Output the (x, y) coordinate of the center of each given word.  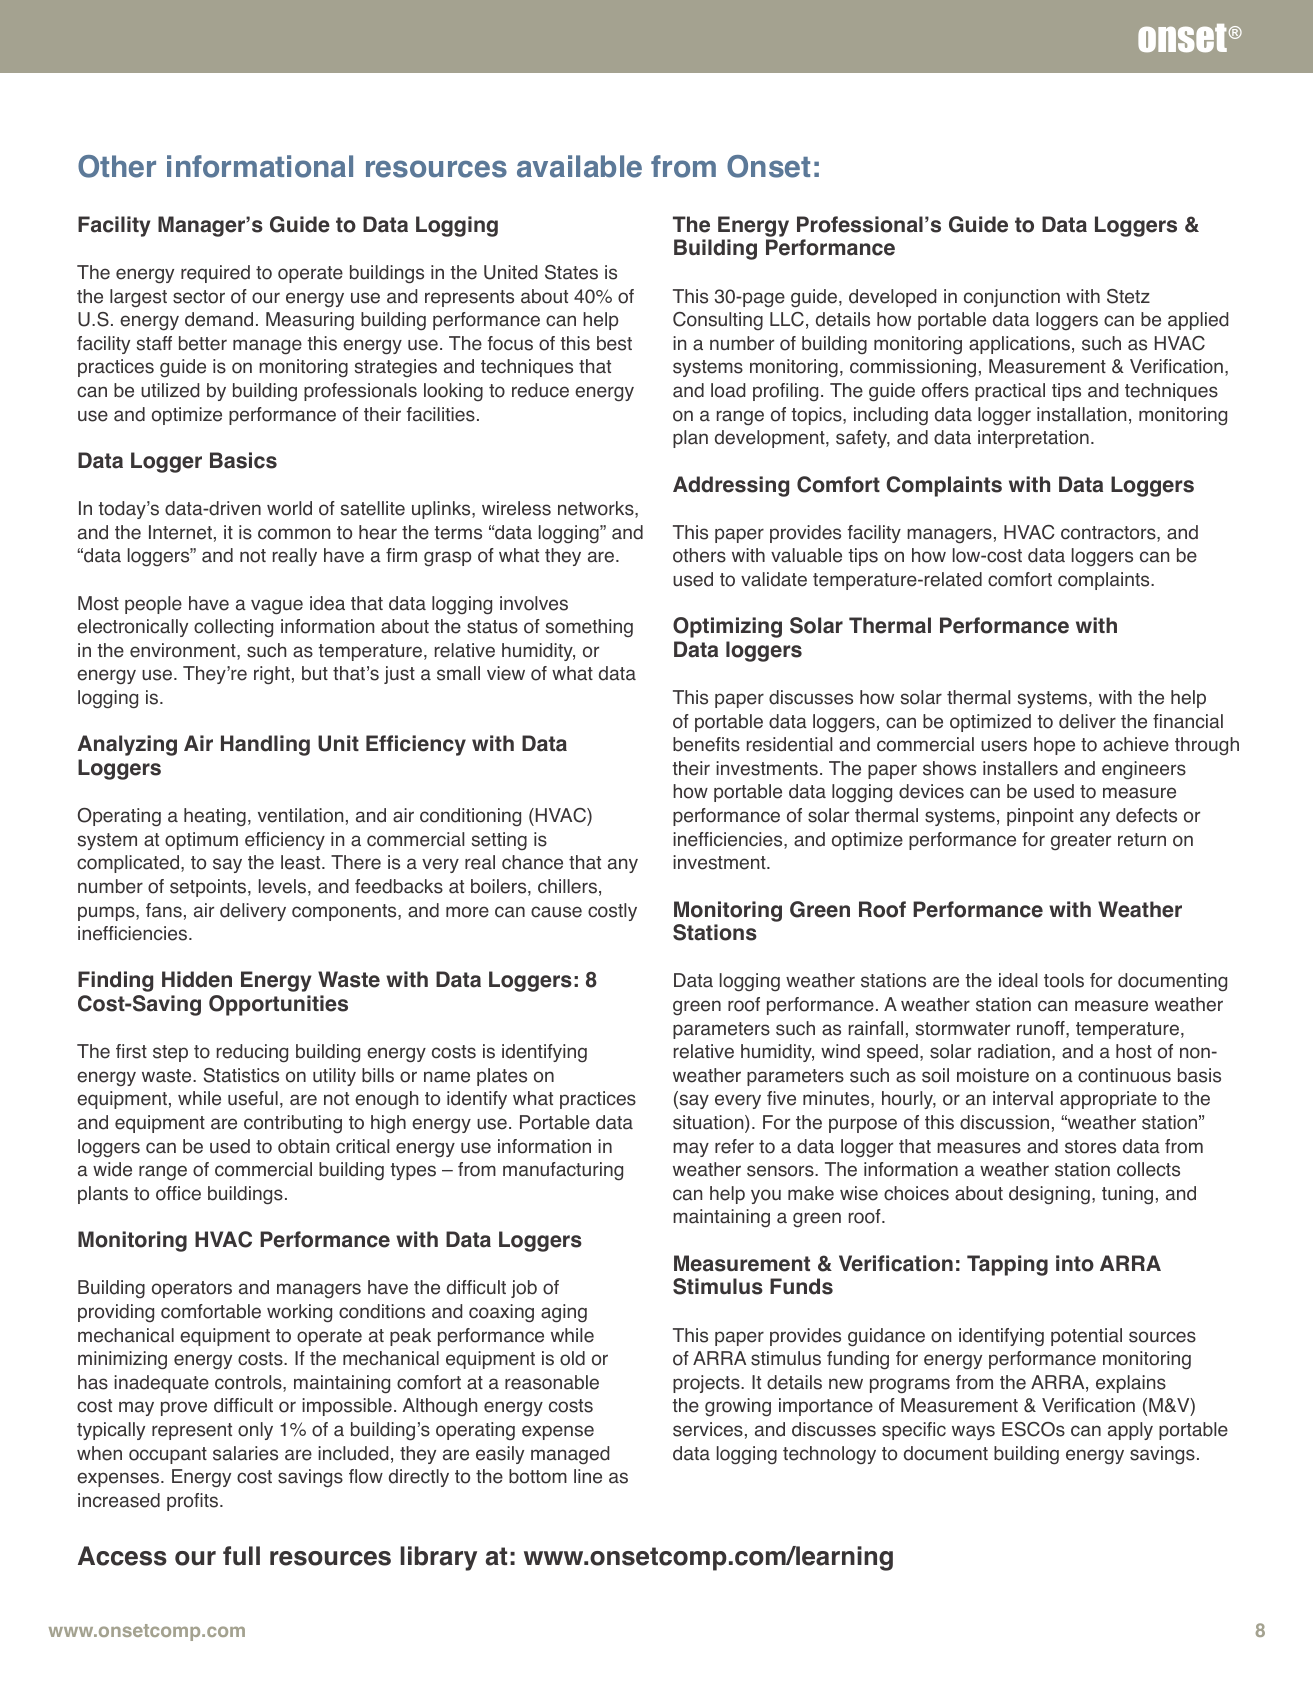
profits (194, 1502)
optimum (201, 841)
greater (1081, 842)
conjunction (1012, 298)
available (579, 166)
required (215, 274)
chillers (567, 886)
